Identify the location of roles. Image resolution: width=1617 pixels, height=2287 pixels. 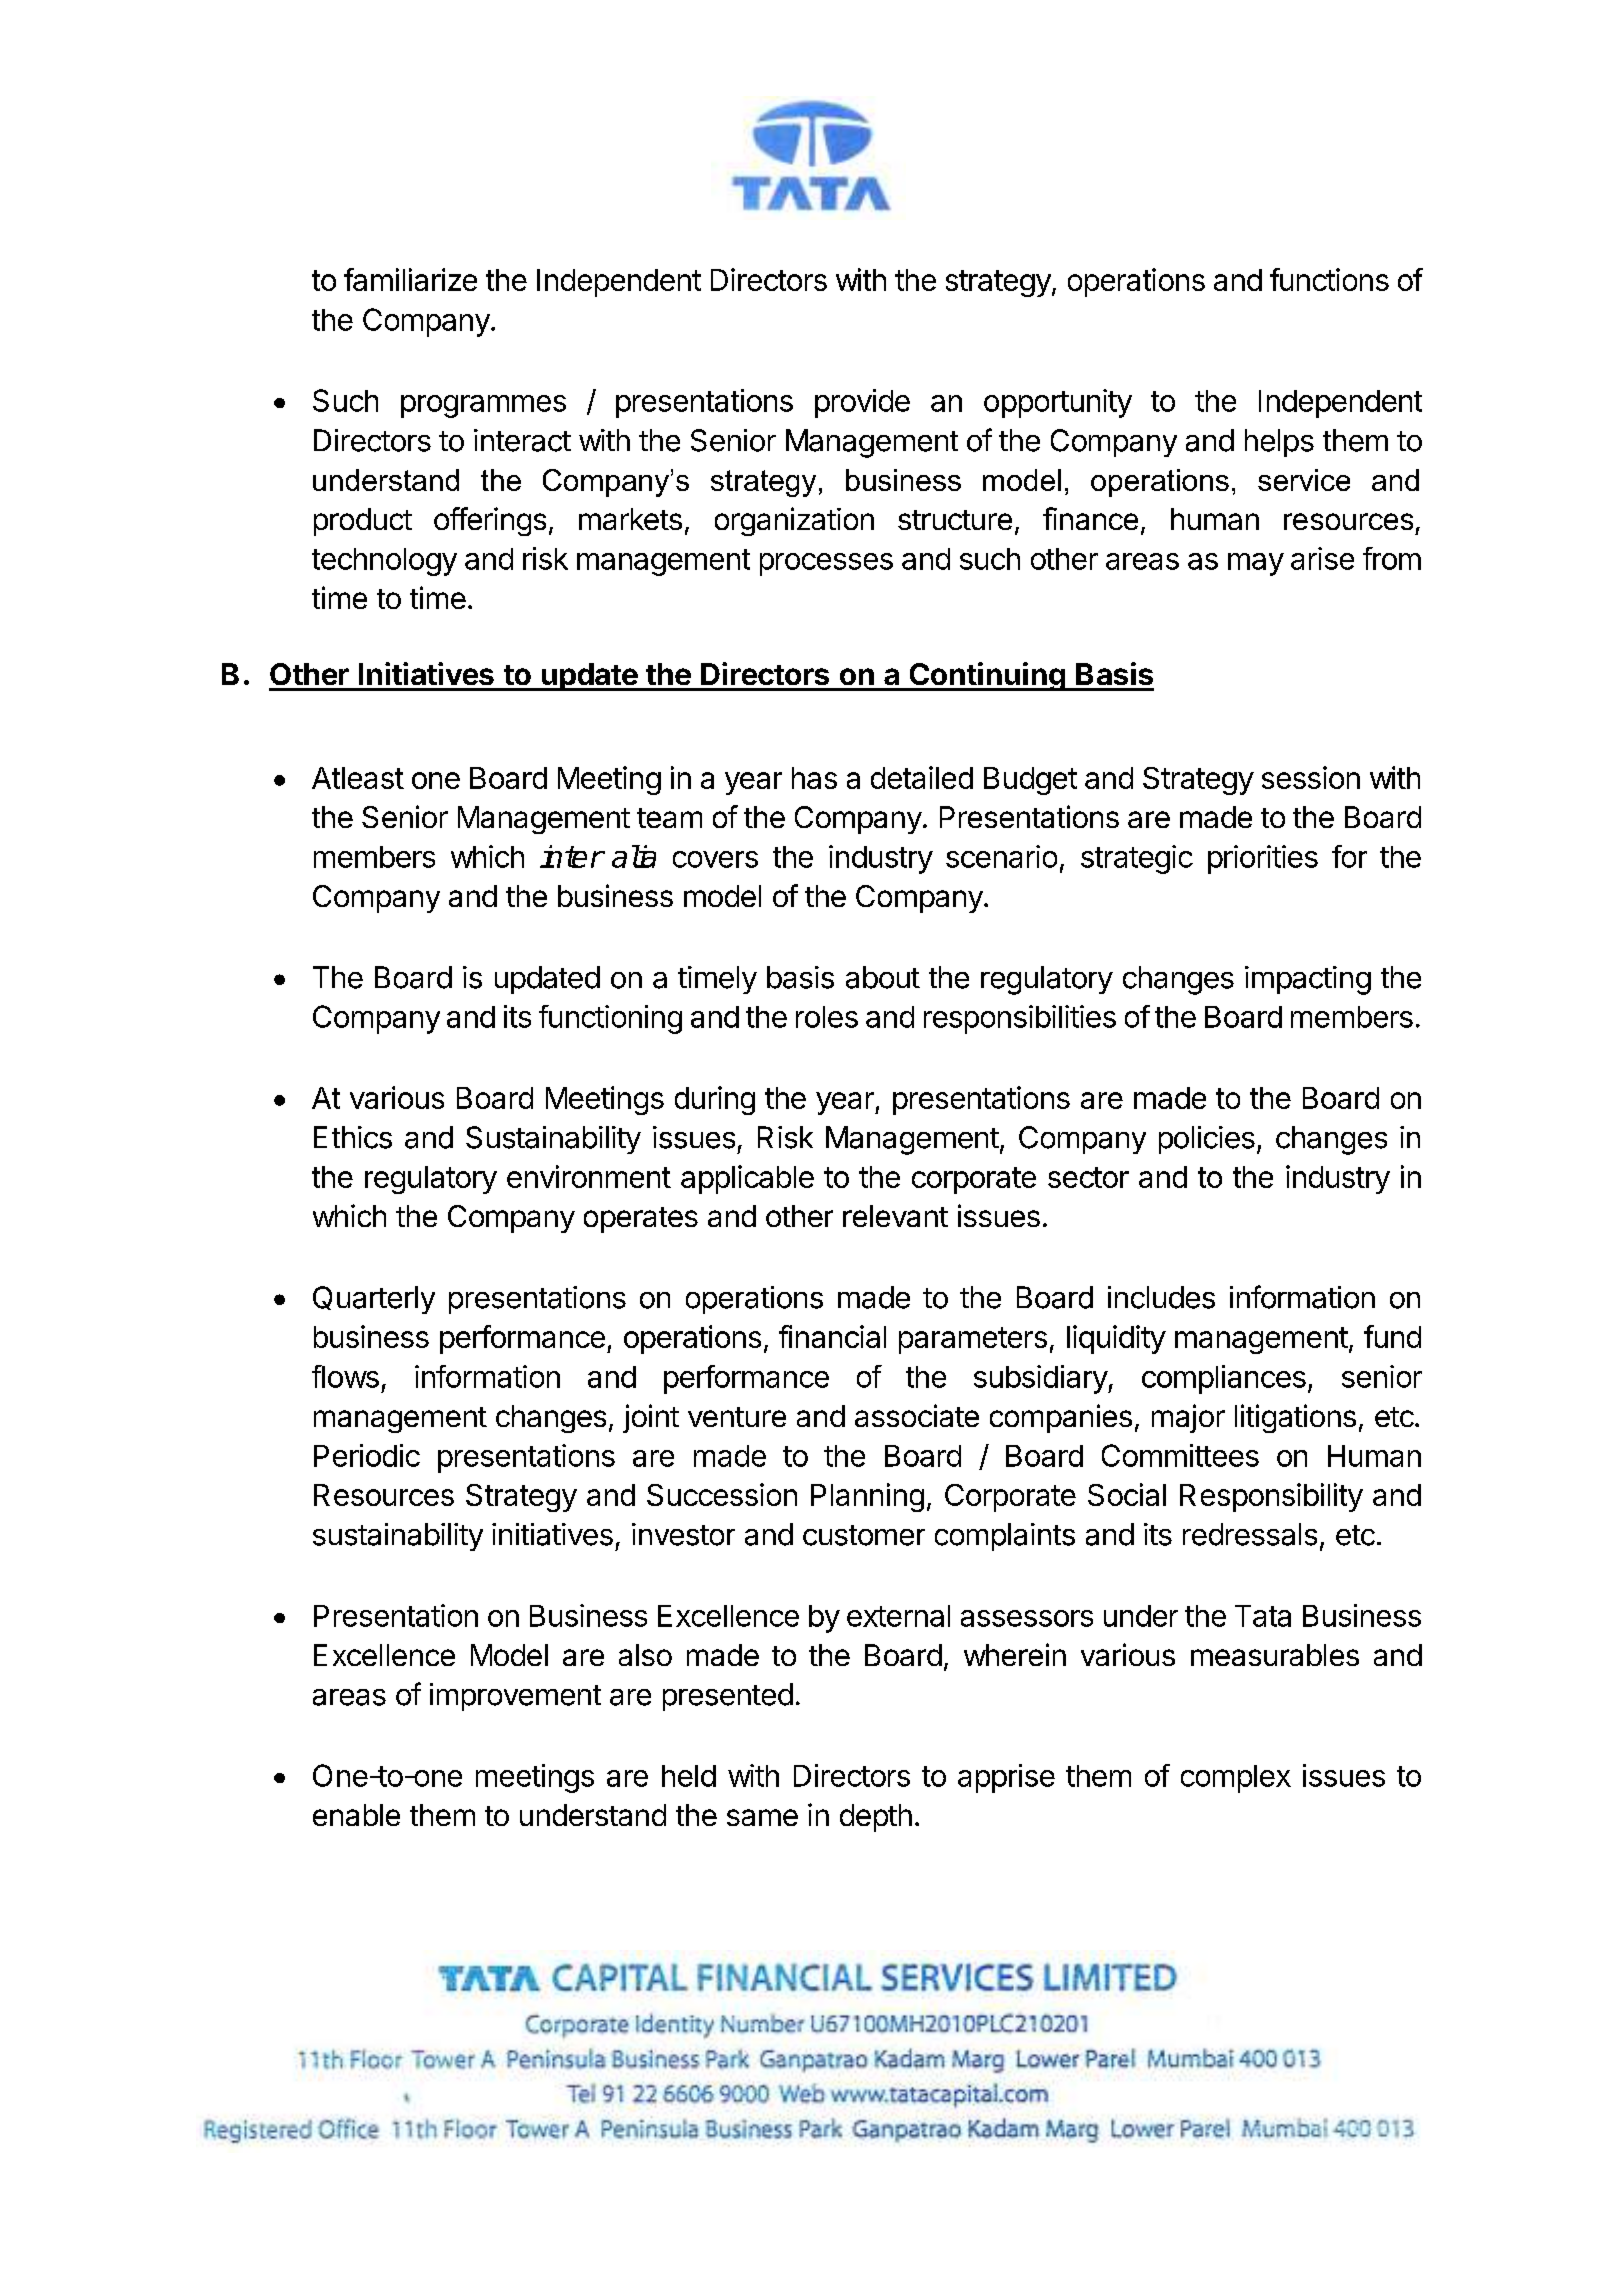
(827, 1017).
